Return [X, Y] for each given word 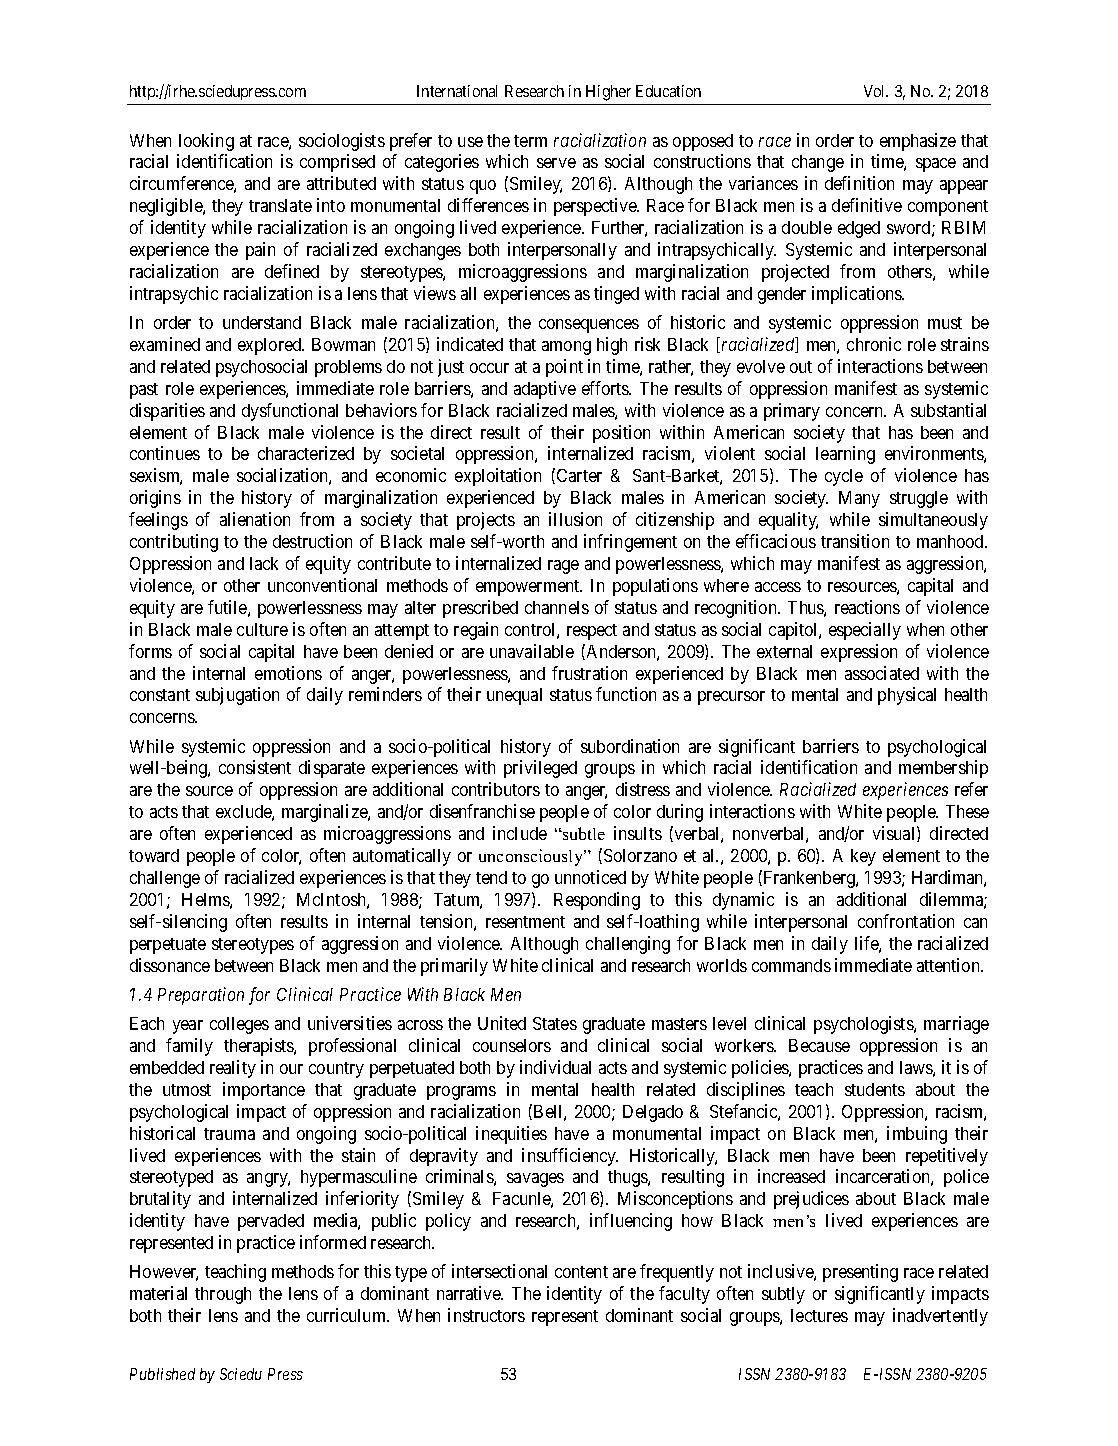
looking [206, 142]
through [223, 1295]
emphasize [918, 142]
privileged [540, 769]
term [530, 141]
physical [907, 696]
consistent [255, 767]
